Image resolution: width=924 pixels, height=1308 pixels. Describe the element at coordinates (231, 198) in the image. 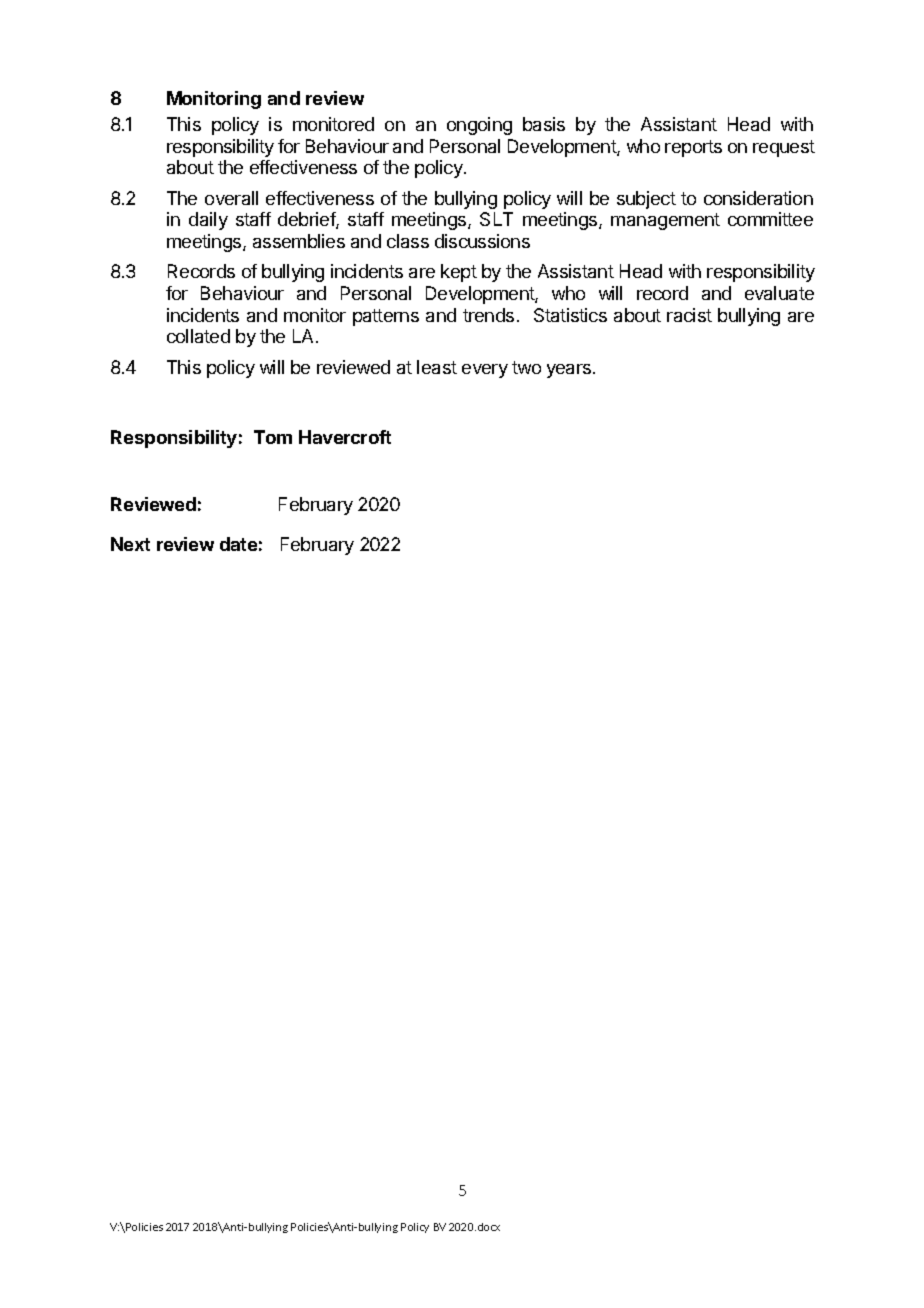

I see `overall` at that location.
